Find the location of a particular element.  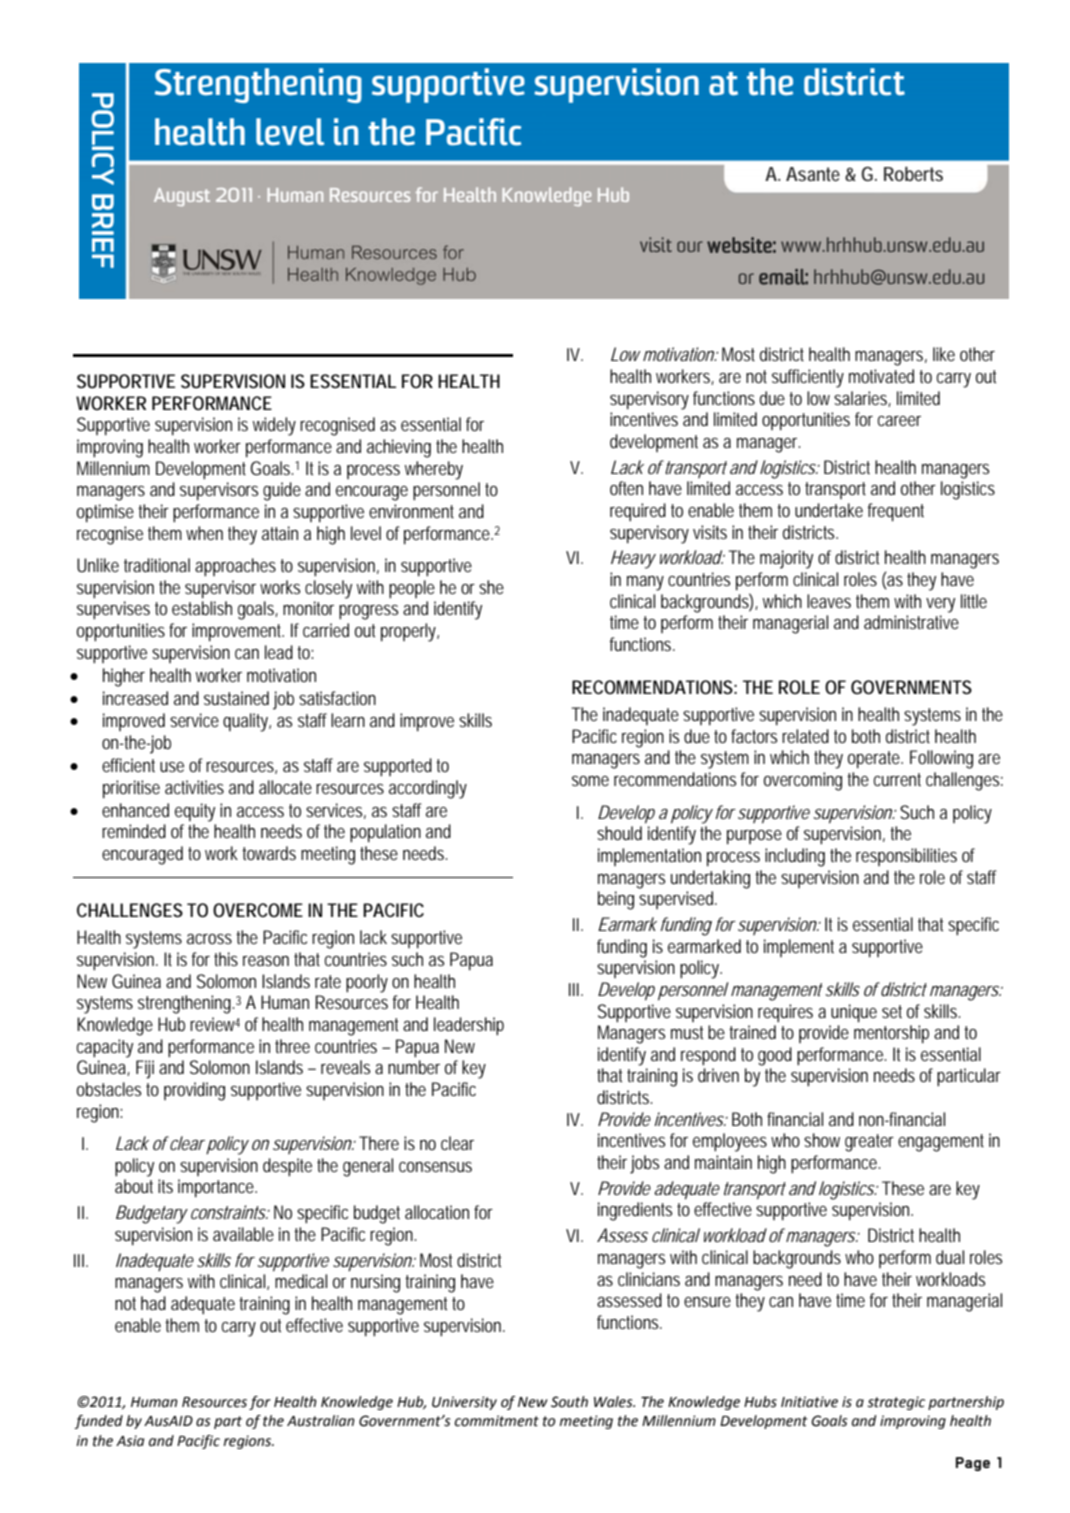

providing is located at coordinates (194, 1091).
